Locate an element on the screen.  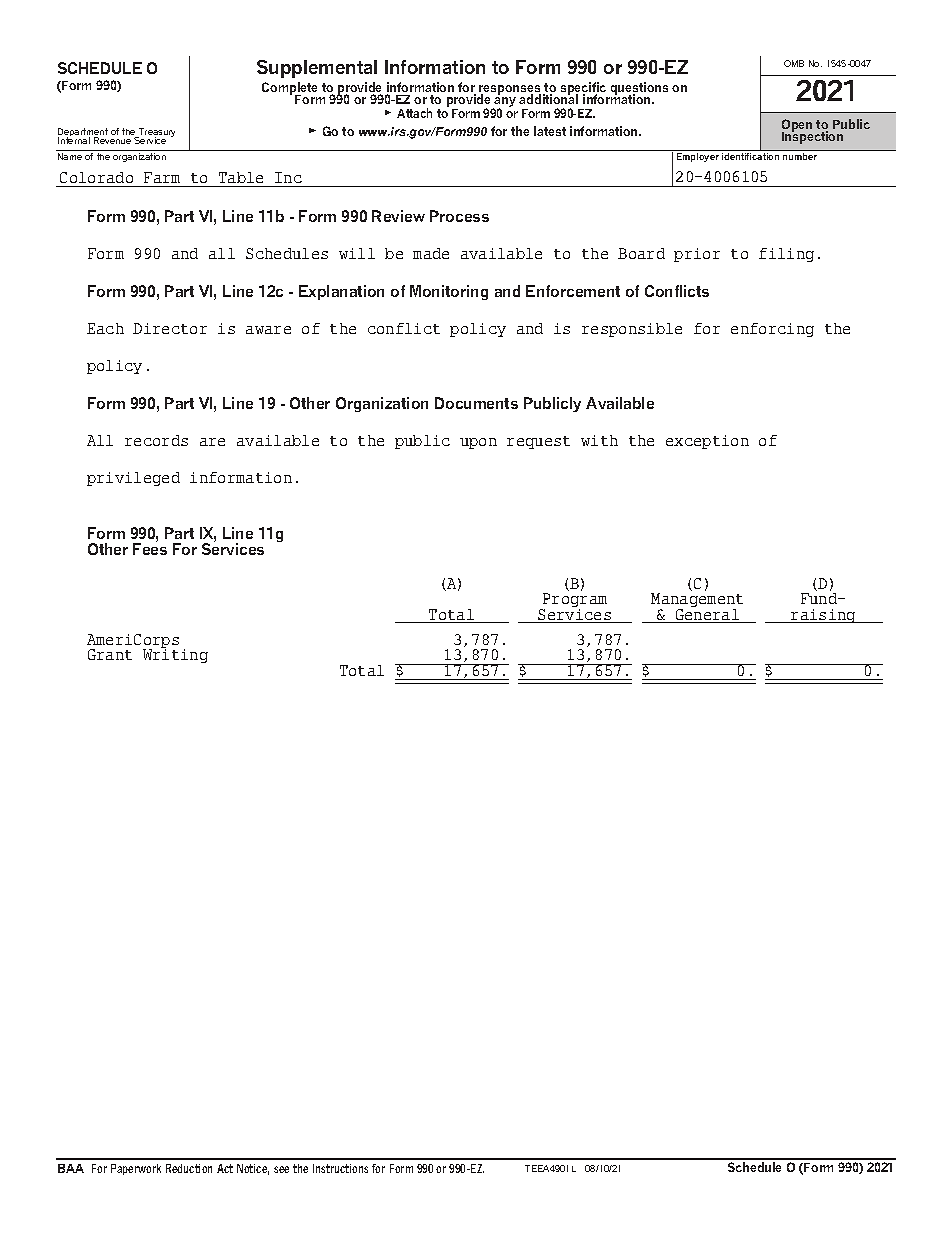
upon is located at coordinates (478, 443).
